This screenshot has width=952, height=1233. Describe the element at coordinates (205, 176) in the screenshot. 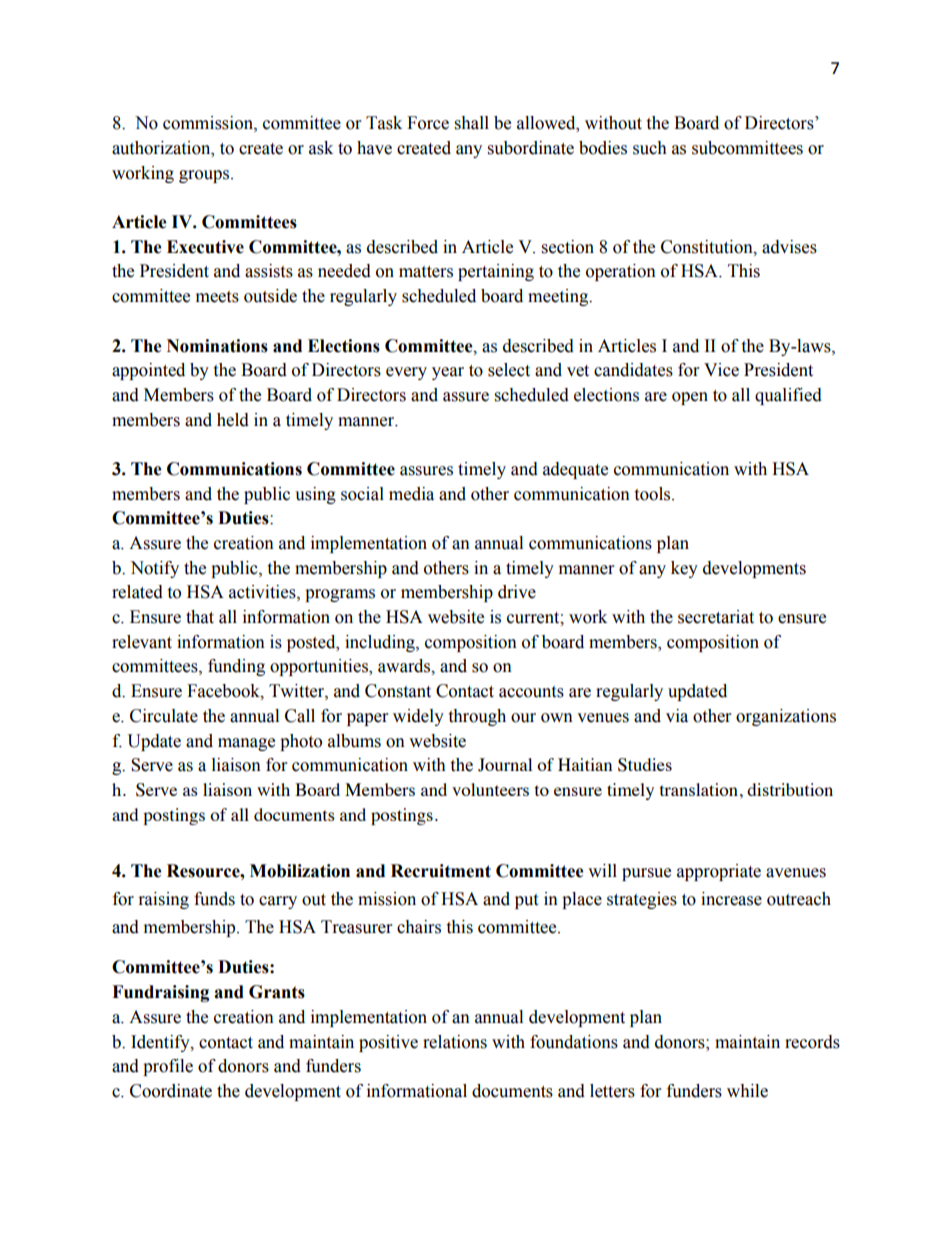

I see `groups` at that location.
